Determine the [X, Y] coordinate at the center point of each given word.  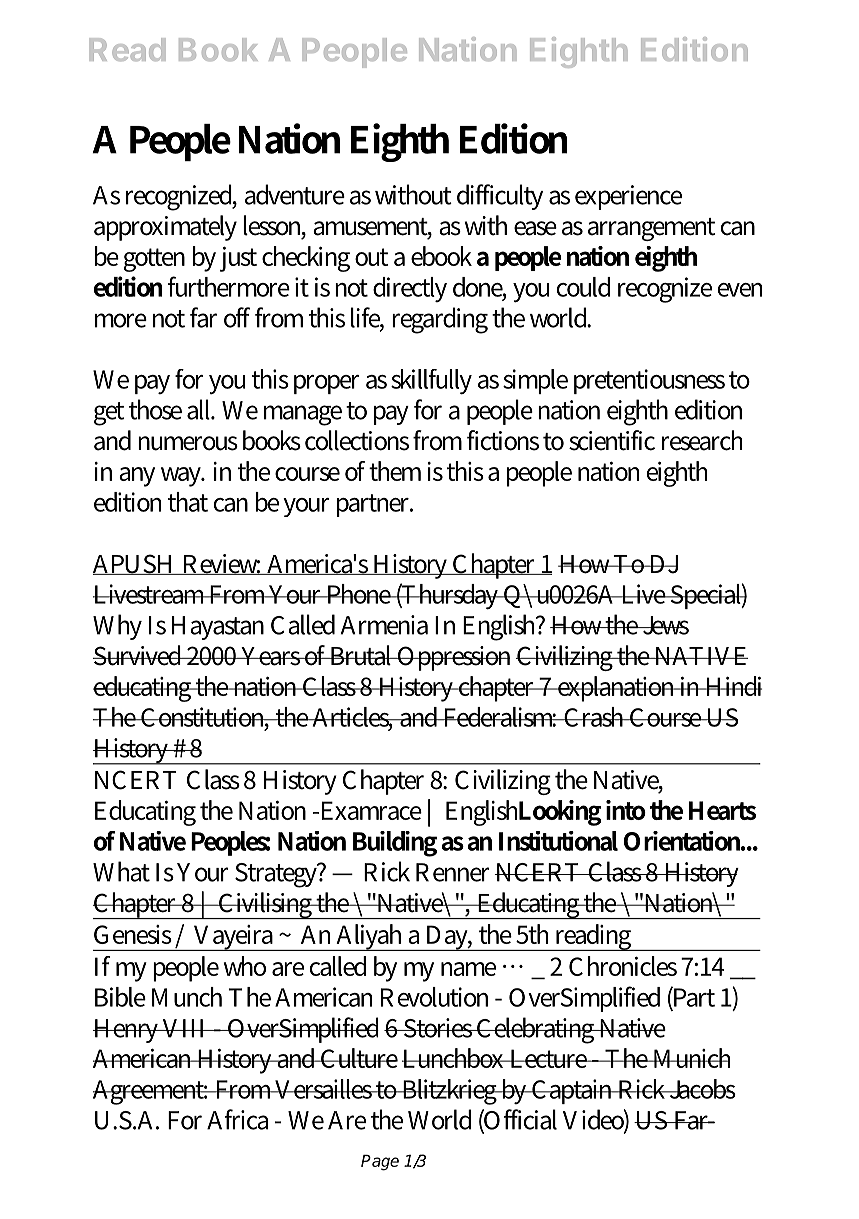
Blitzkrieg [450, 1092]
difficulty [500, 197]
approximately [165, 228]
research [702, 440]
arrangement [651, 229]
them [395, 471]
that [188, 502]
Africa [237, 1119]
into [626, 810]
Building [395, 844]
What [121, 871]
